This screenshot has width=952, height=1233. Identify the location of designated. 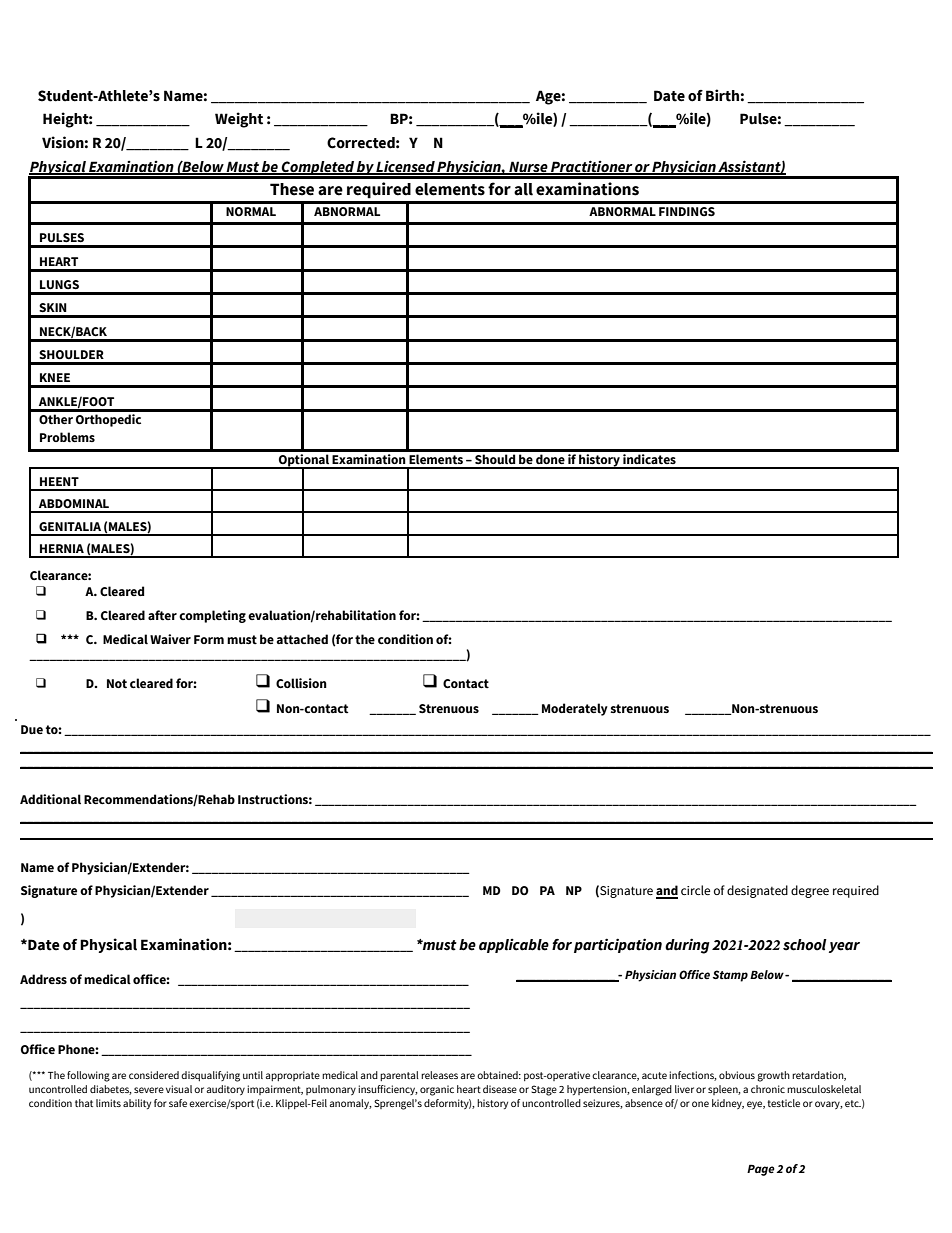
(757, 891).
